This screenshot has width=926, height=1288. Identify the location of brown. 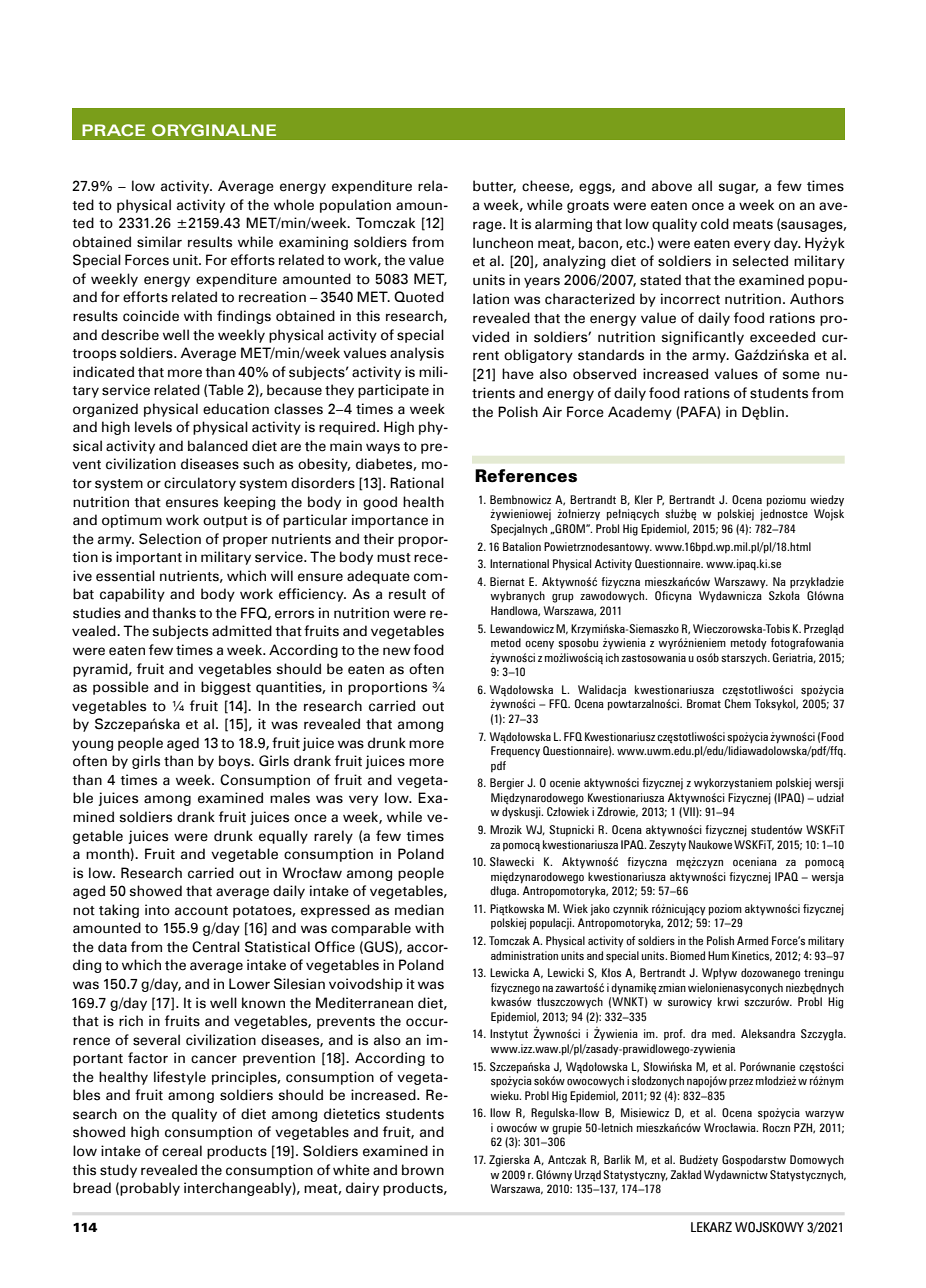
(423, 1170).
